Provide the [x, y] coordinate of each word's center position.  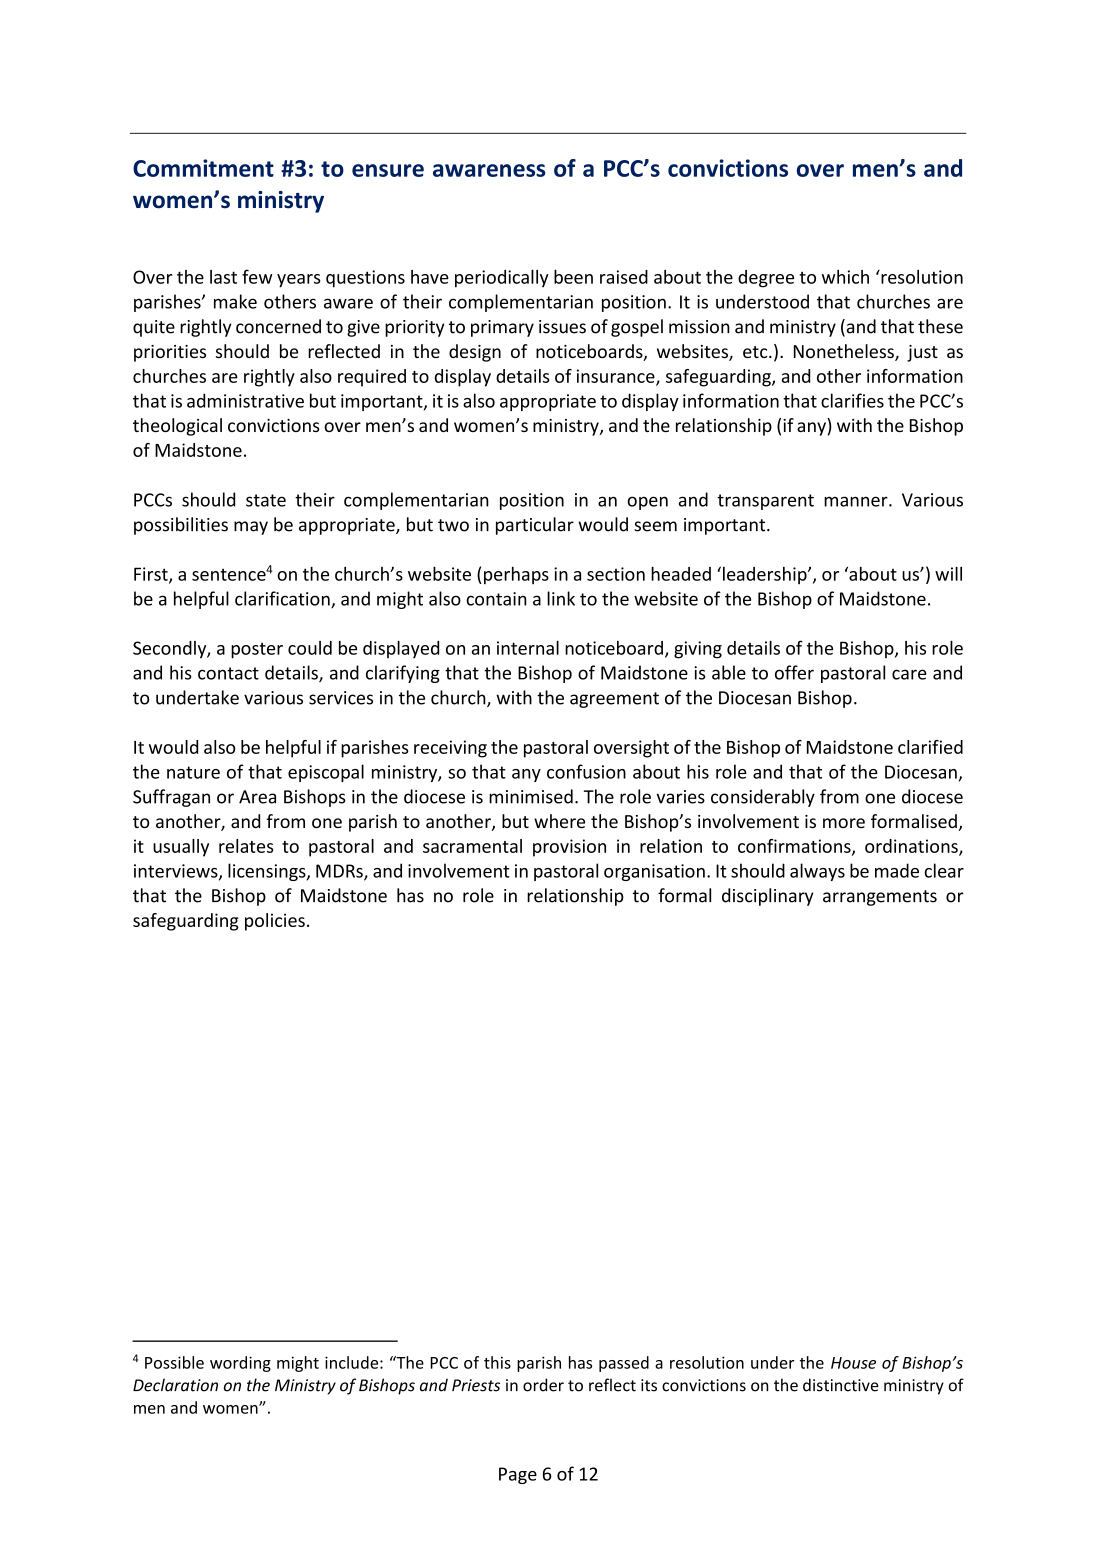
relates [246, 846]
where [559, 821]
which [845, 277]
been [573, 277]
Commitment [203, 168]
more [844, 823]
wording [240, 1364]
